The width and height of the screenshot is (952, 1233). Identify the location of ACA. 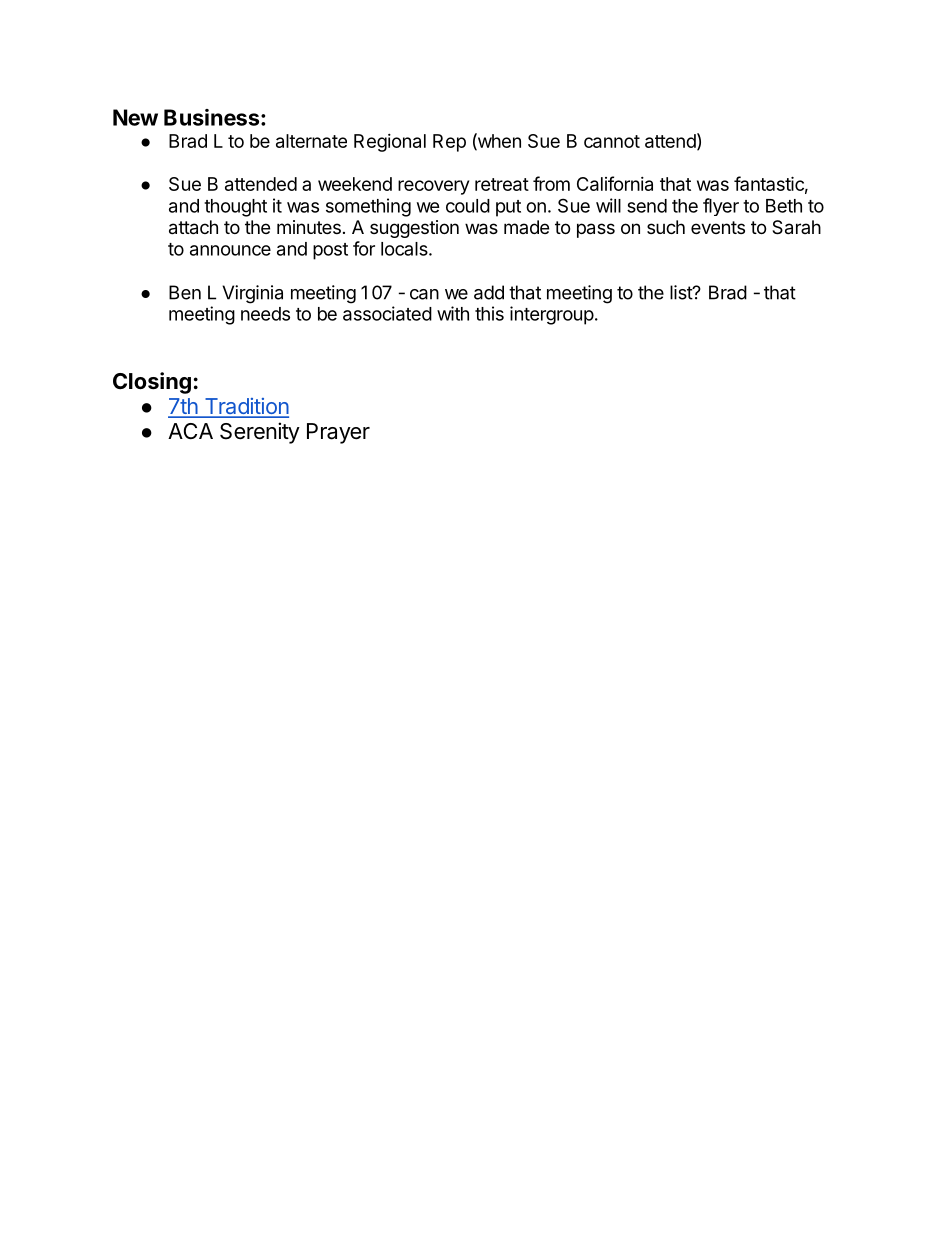
(190, 431).
